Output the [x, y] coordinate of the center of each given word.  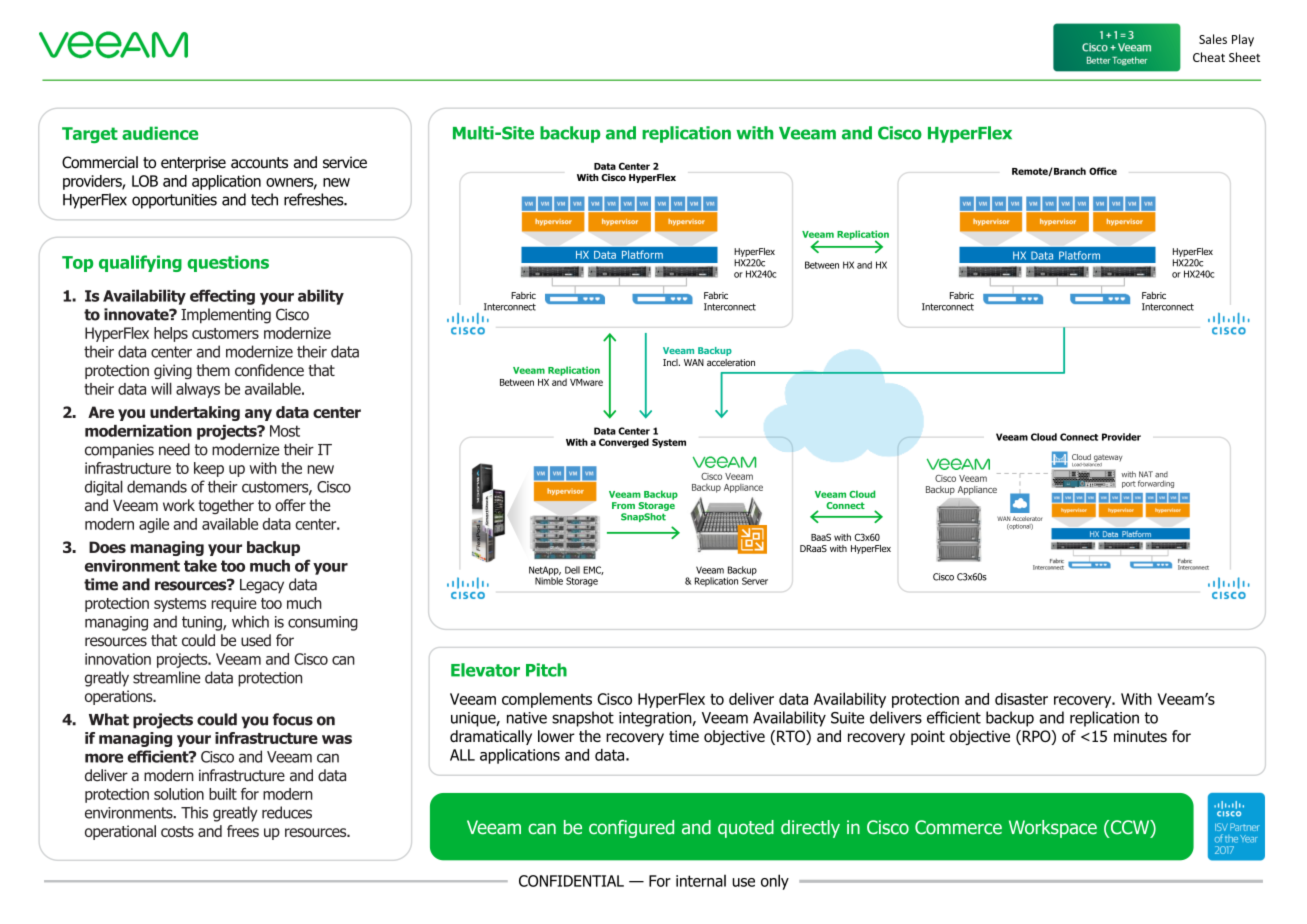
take [200, 566]
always [198, 390]
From [623, 505]
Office [1103, 171]
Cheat [1209, 57]
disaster [1021, 699]
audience [160, 133]
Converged [624, 443]
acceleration [731, 362]
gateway [1107, 459]
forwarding [1156, 484]
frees [243, 831]
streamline [166, 677]
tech [264, 199]
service [345, 162]
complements [547, 700]
